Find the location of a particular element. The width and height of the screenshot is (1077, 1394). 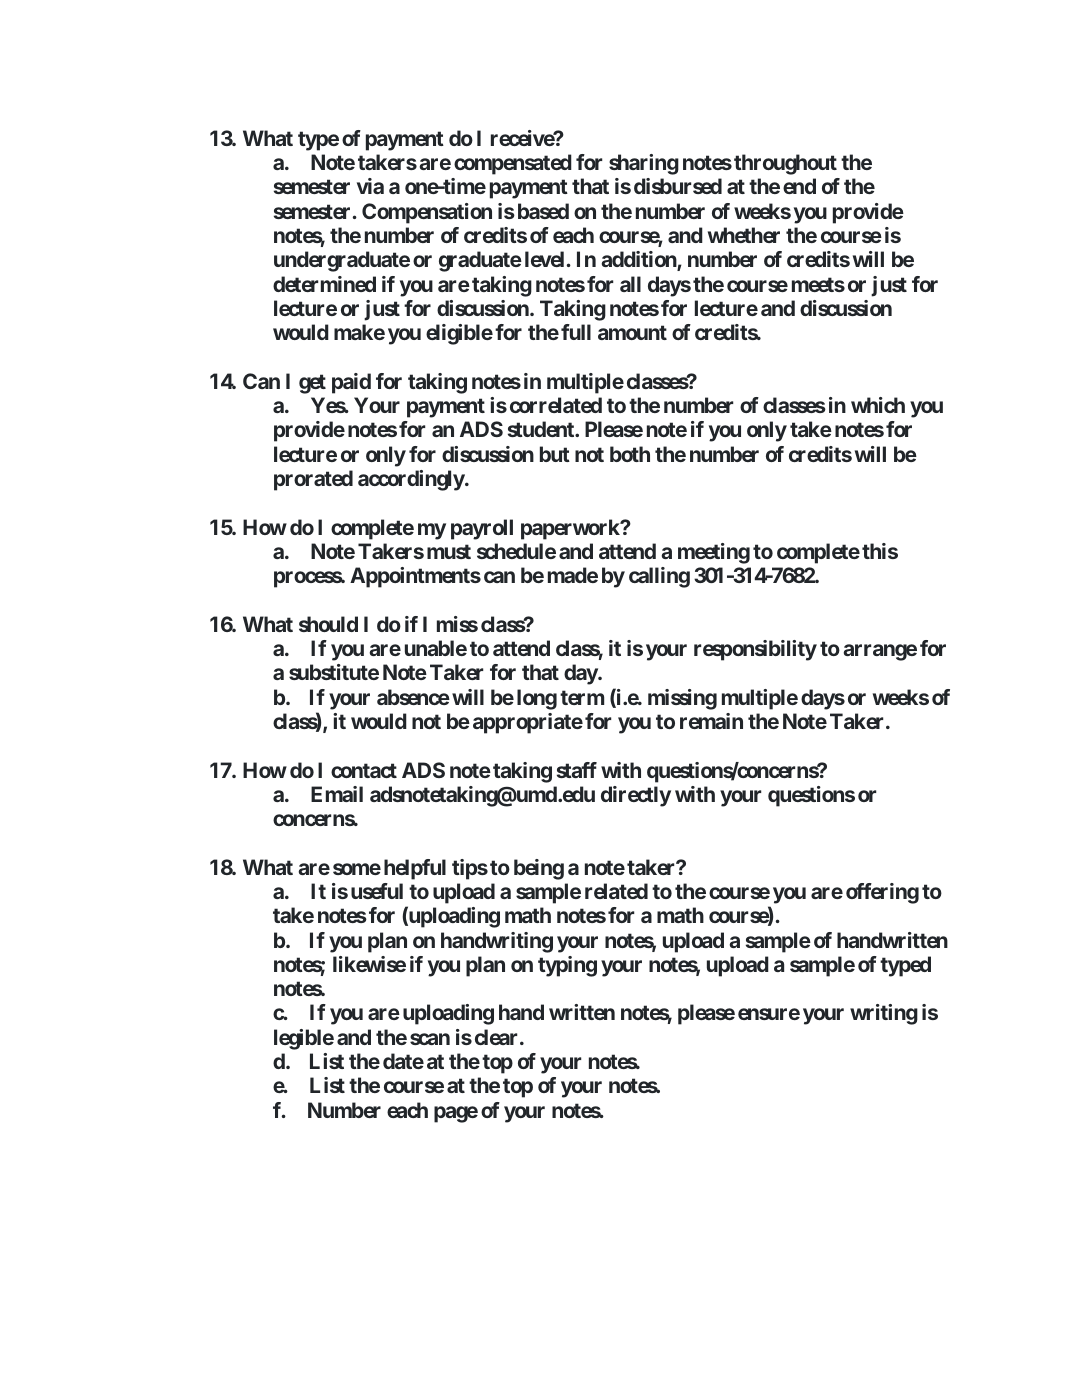

throughout is located at coordinates (785, 164).
